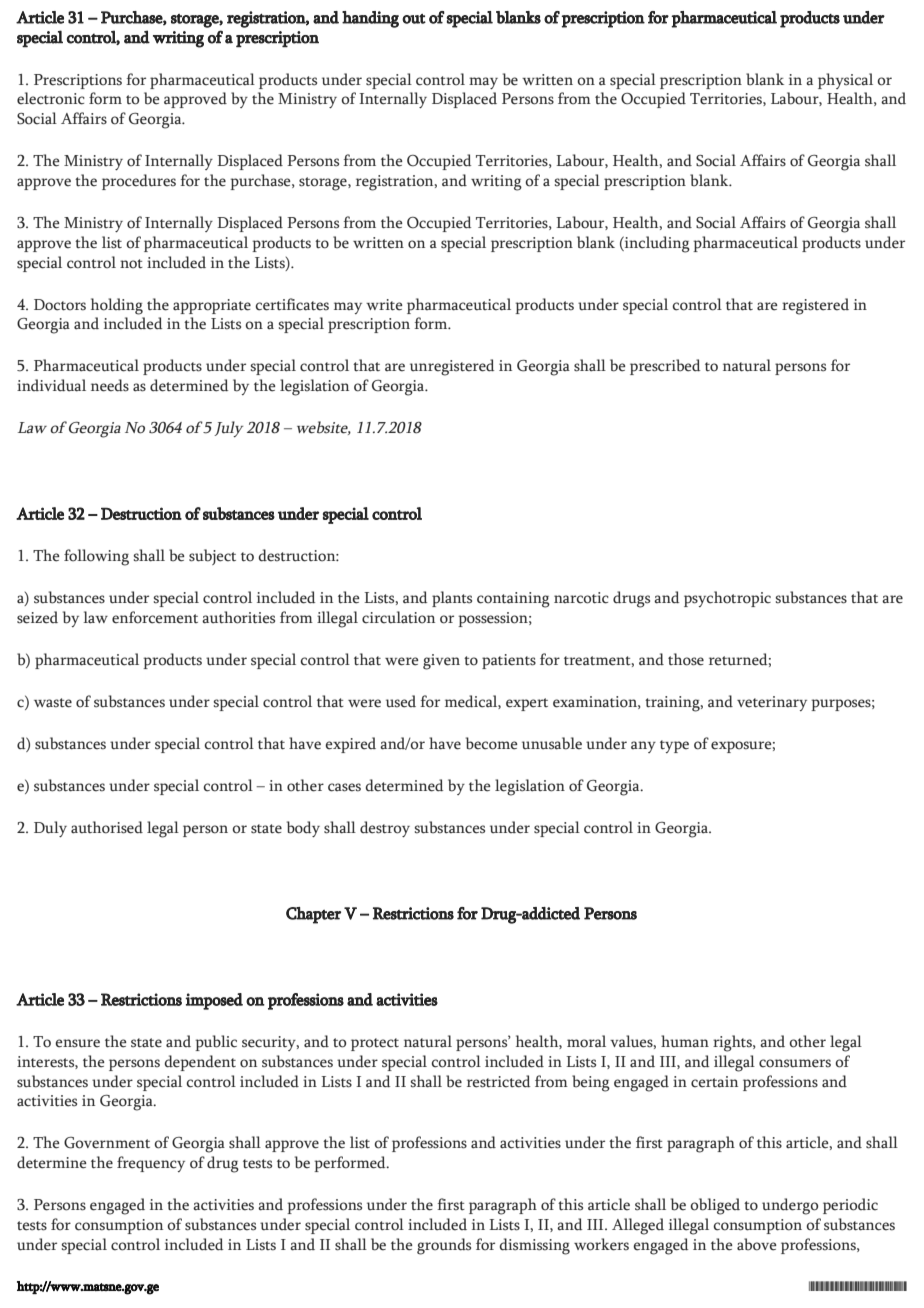  I want to click on grounds, so click(444, 1246).
